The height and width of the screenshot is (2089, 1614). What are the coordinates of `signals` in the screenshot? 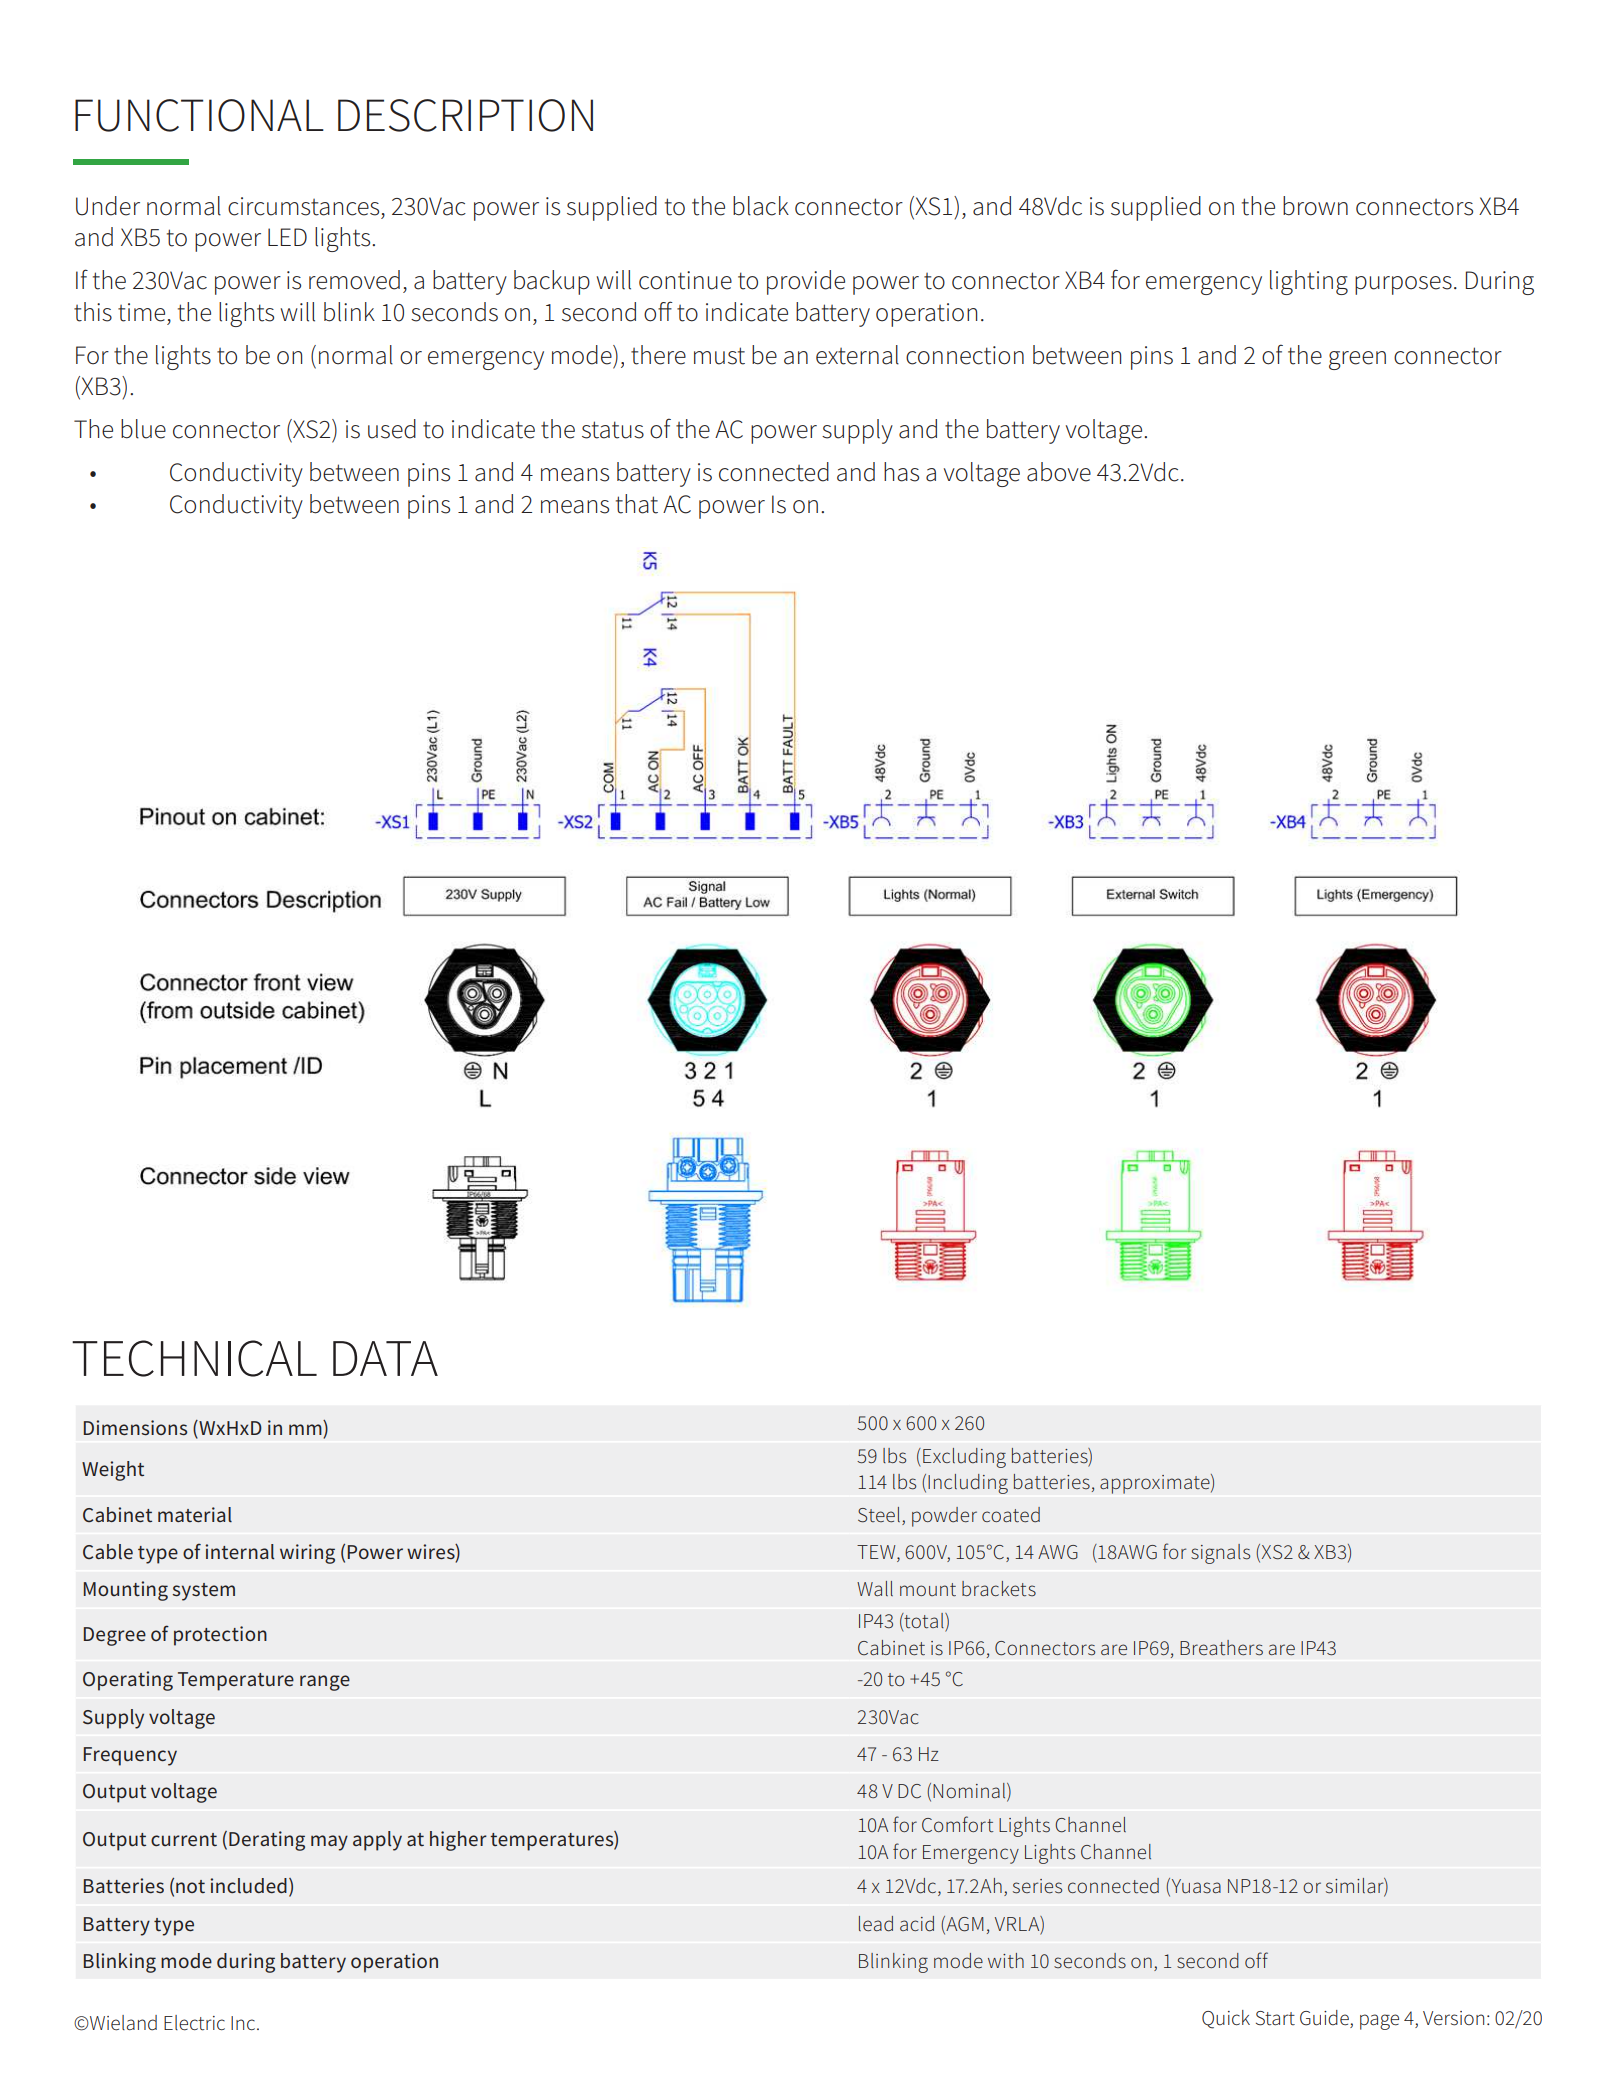 It's located at (1220, 1554).
